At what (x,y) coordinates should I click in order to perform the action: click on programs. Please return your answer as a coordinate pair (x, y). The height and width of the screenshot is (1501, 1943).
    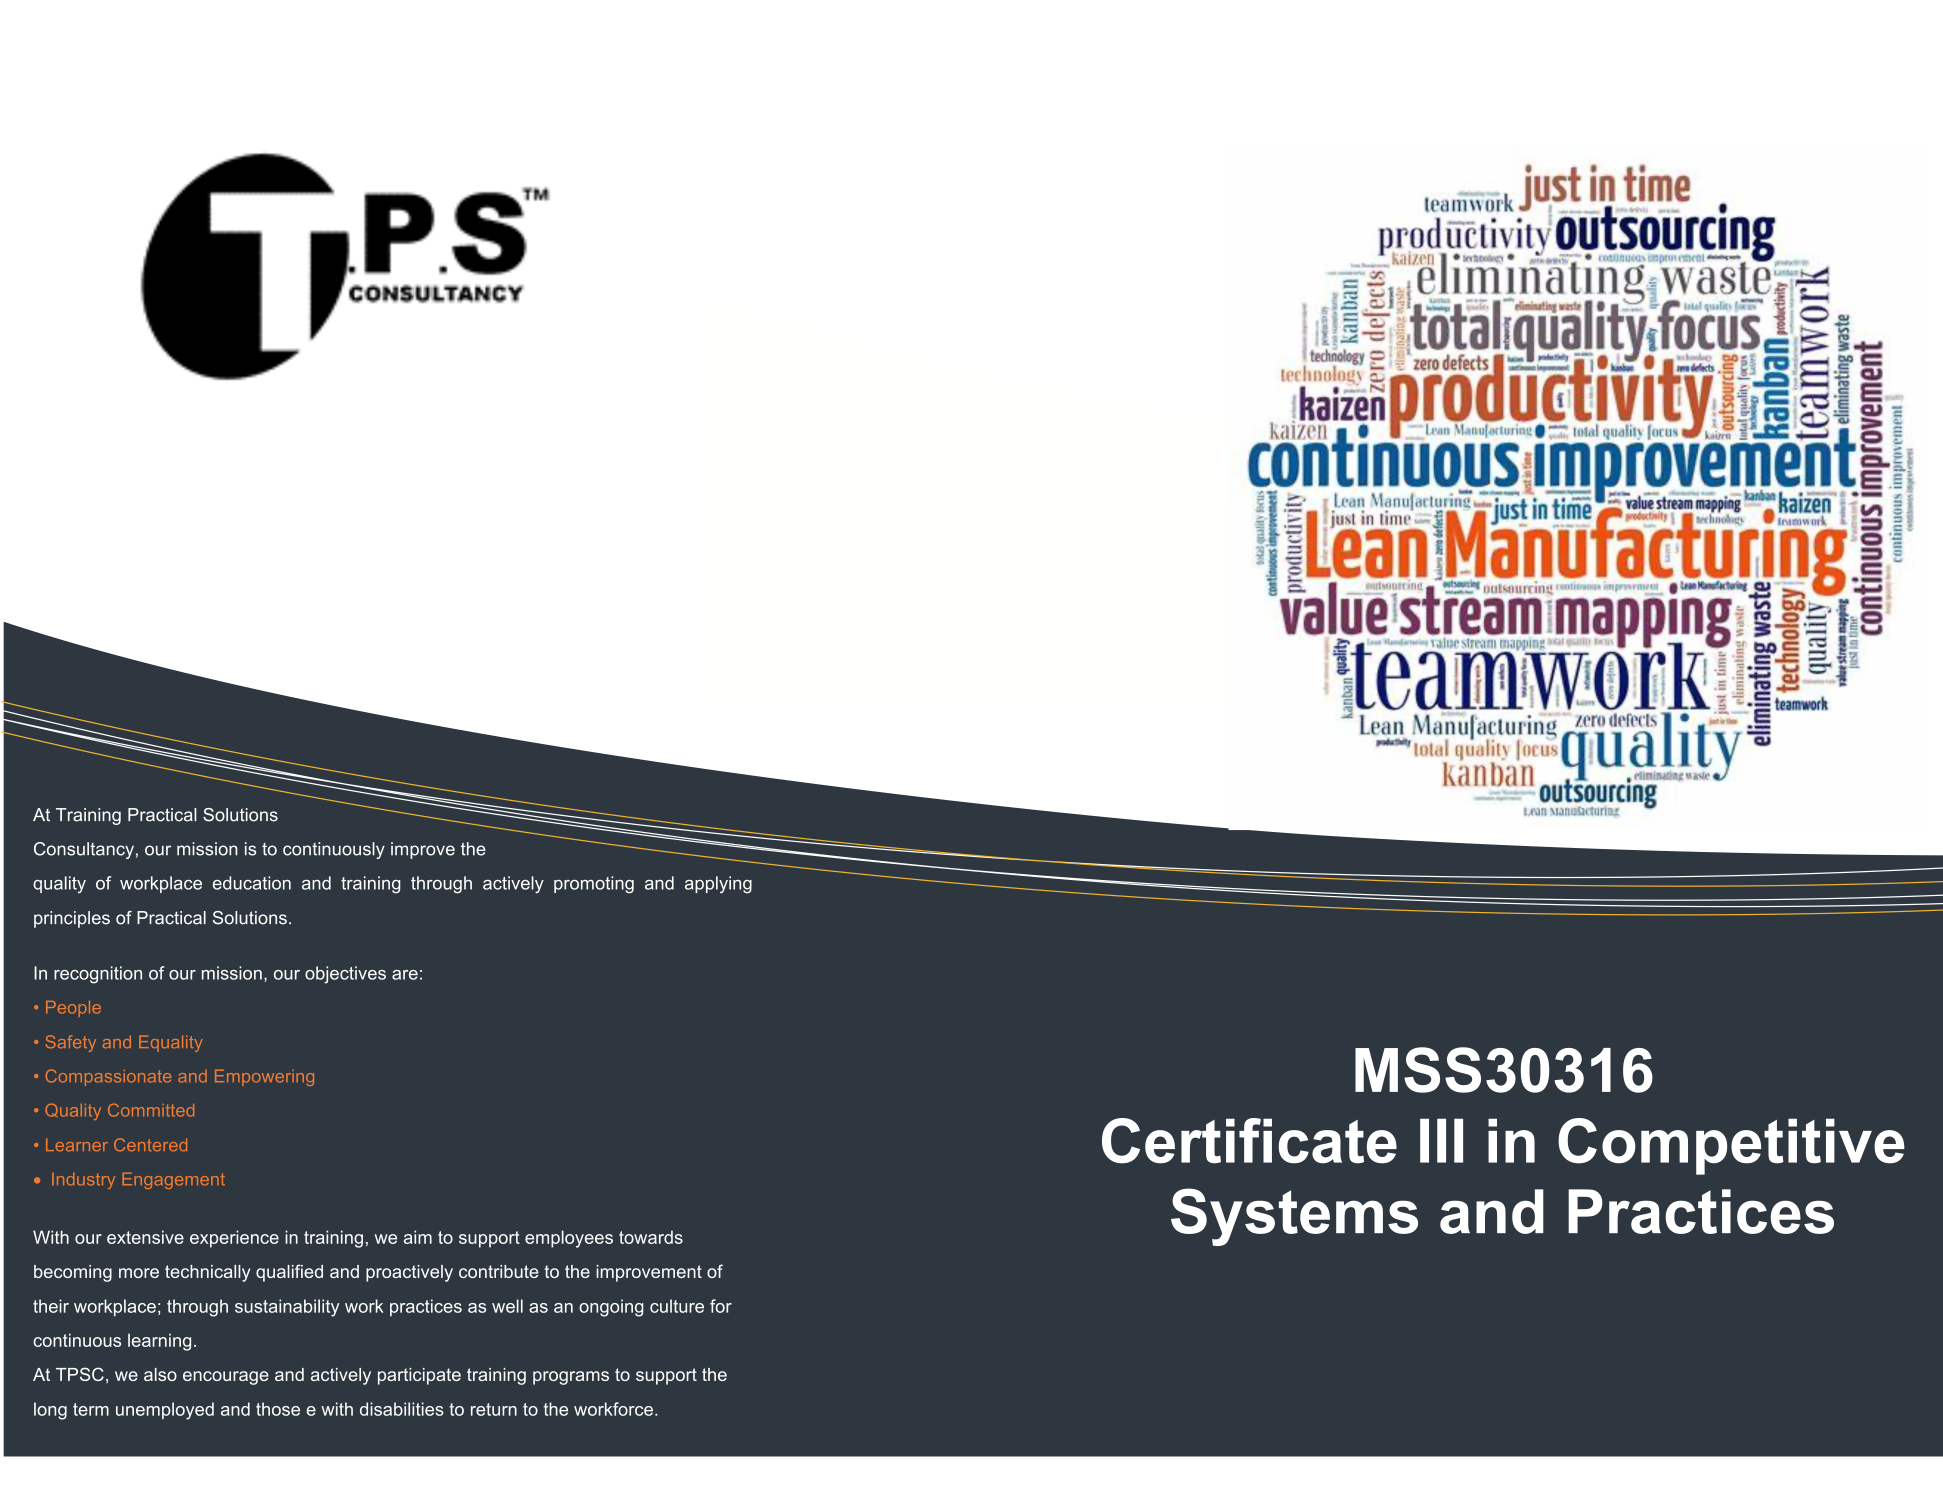
    Looking at the image, I should click on (571, 1378).
